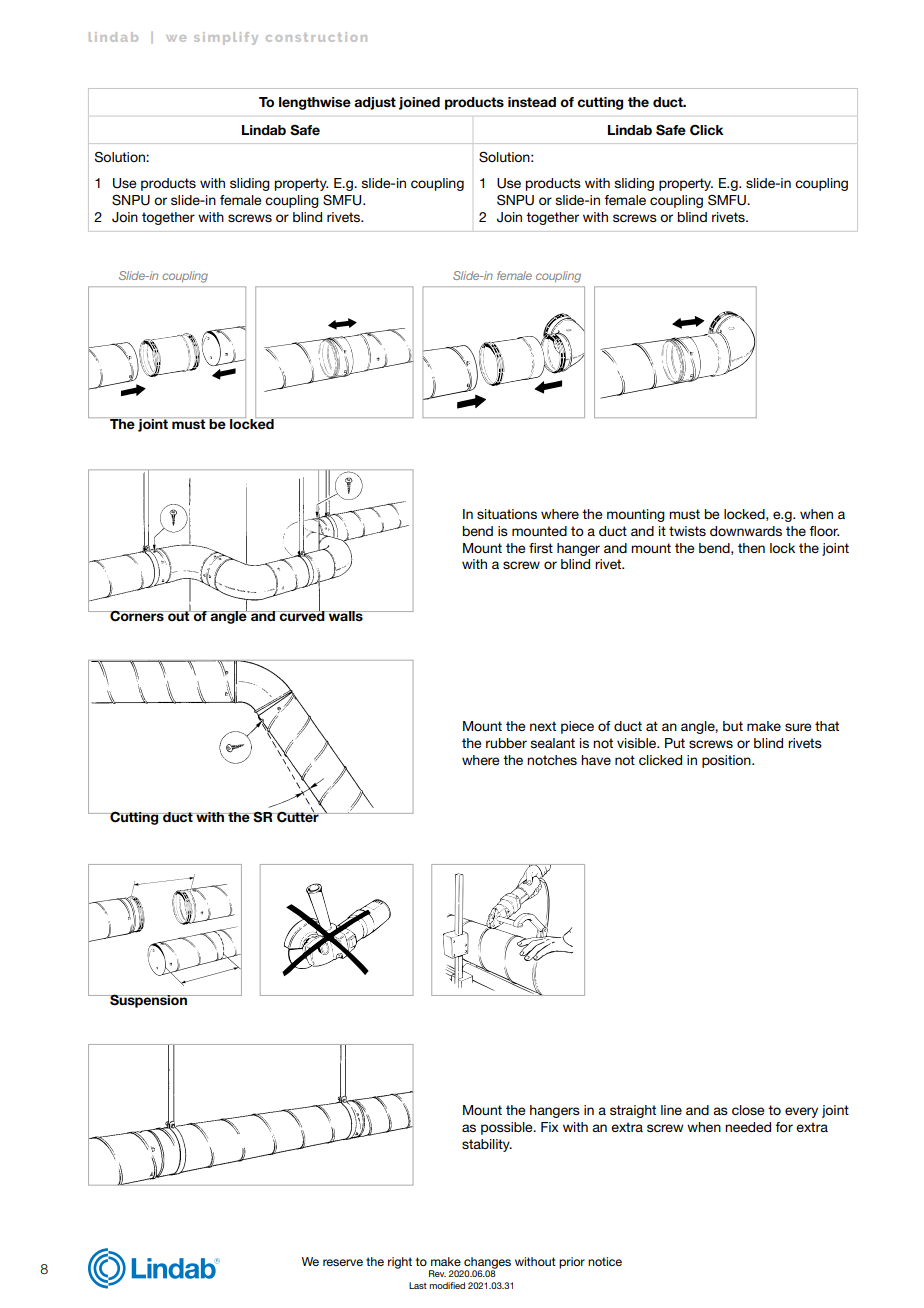 The image size is (924, 1308). I want to click on downwards, so click(746, 531).
